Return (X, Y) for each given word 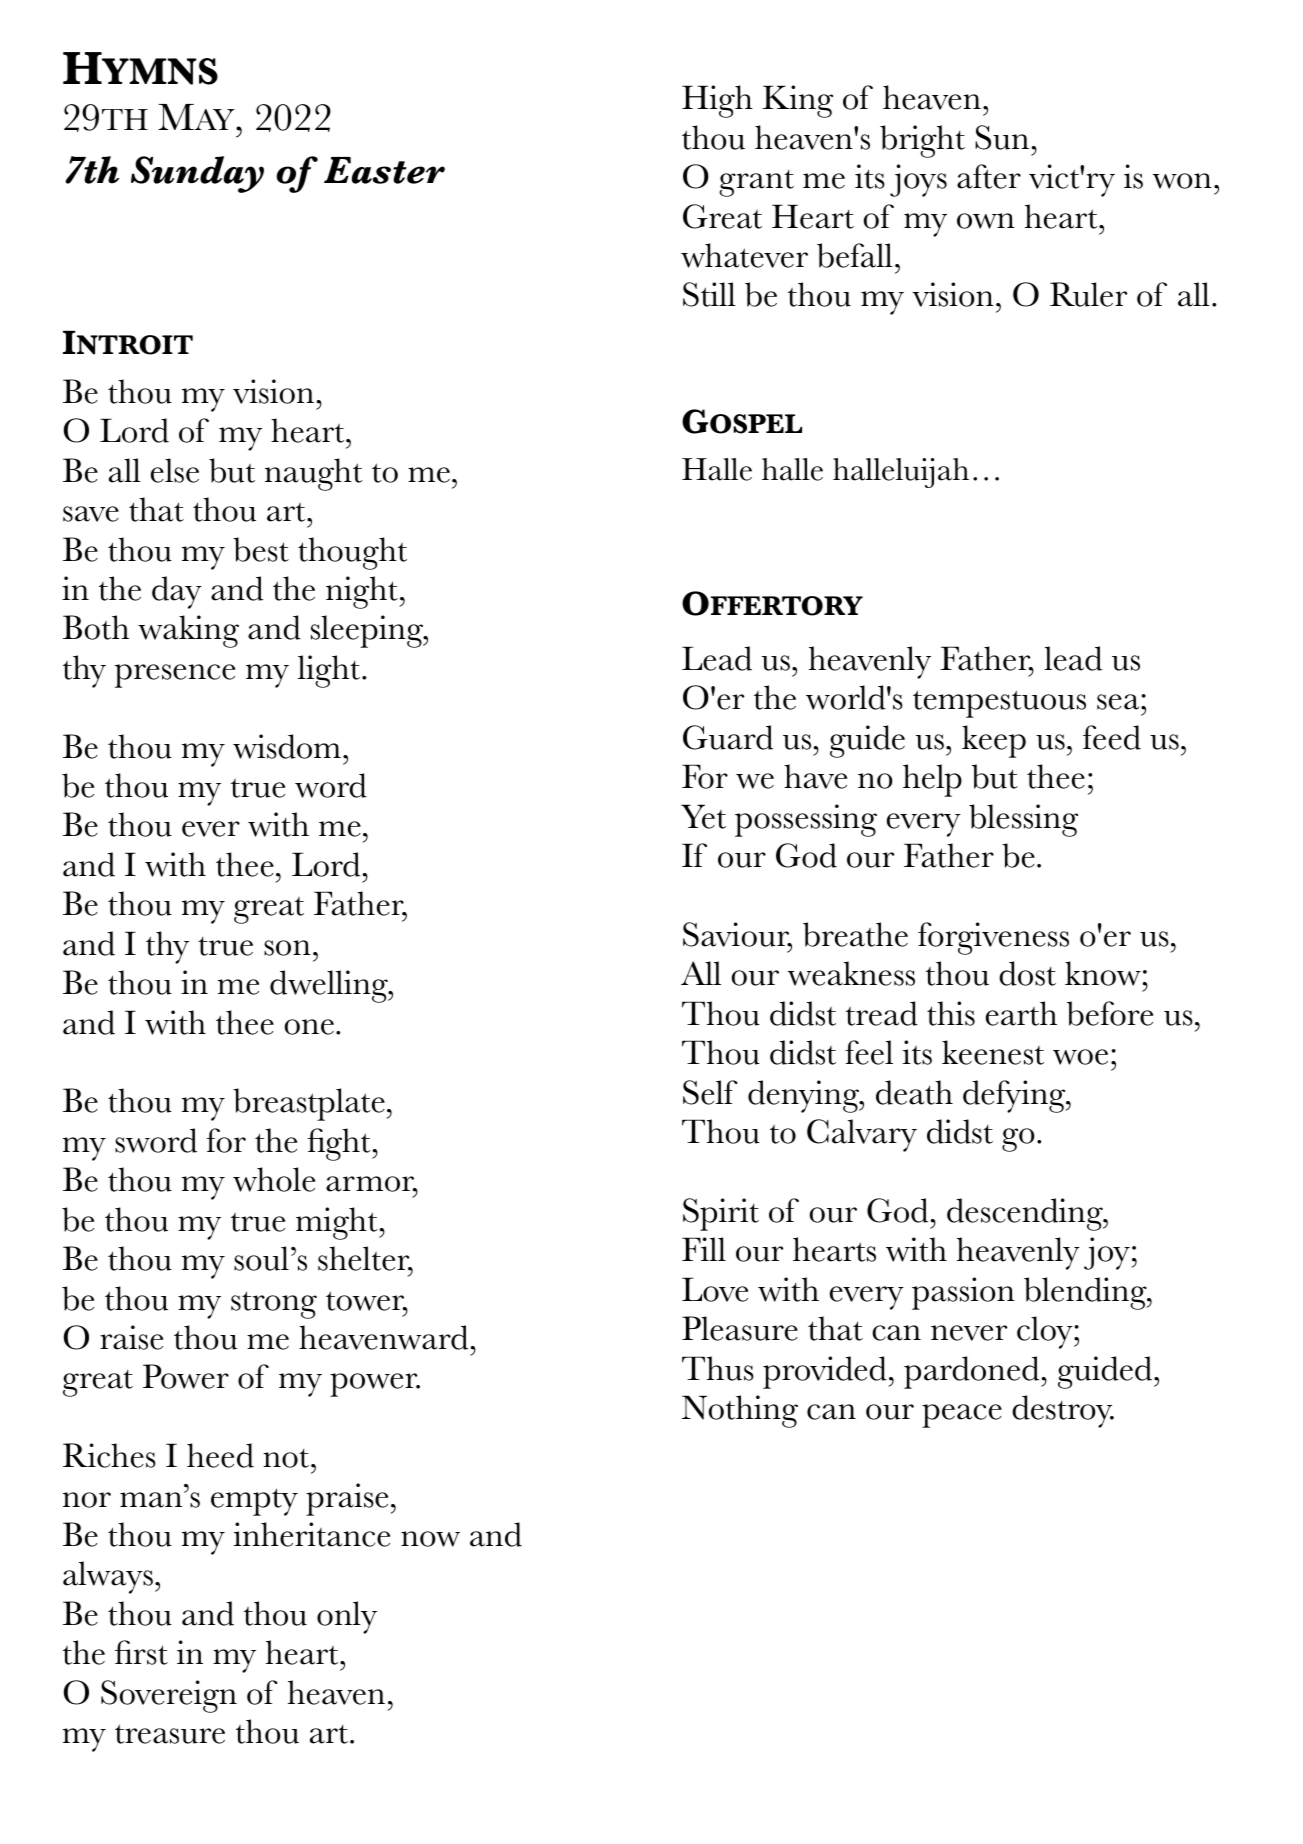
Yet (703, 816)
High (717, 101)
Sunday (197, 174)
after (989, 176)
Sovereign (169, 1696)
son (287, 948)
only (347, 1617)
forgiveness (993, 938)
